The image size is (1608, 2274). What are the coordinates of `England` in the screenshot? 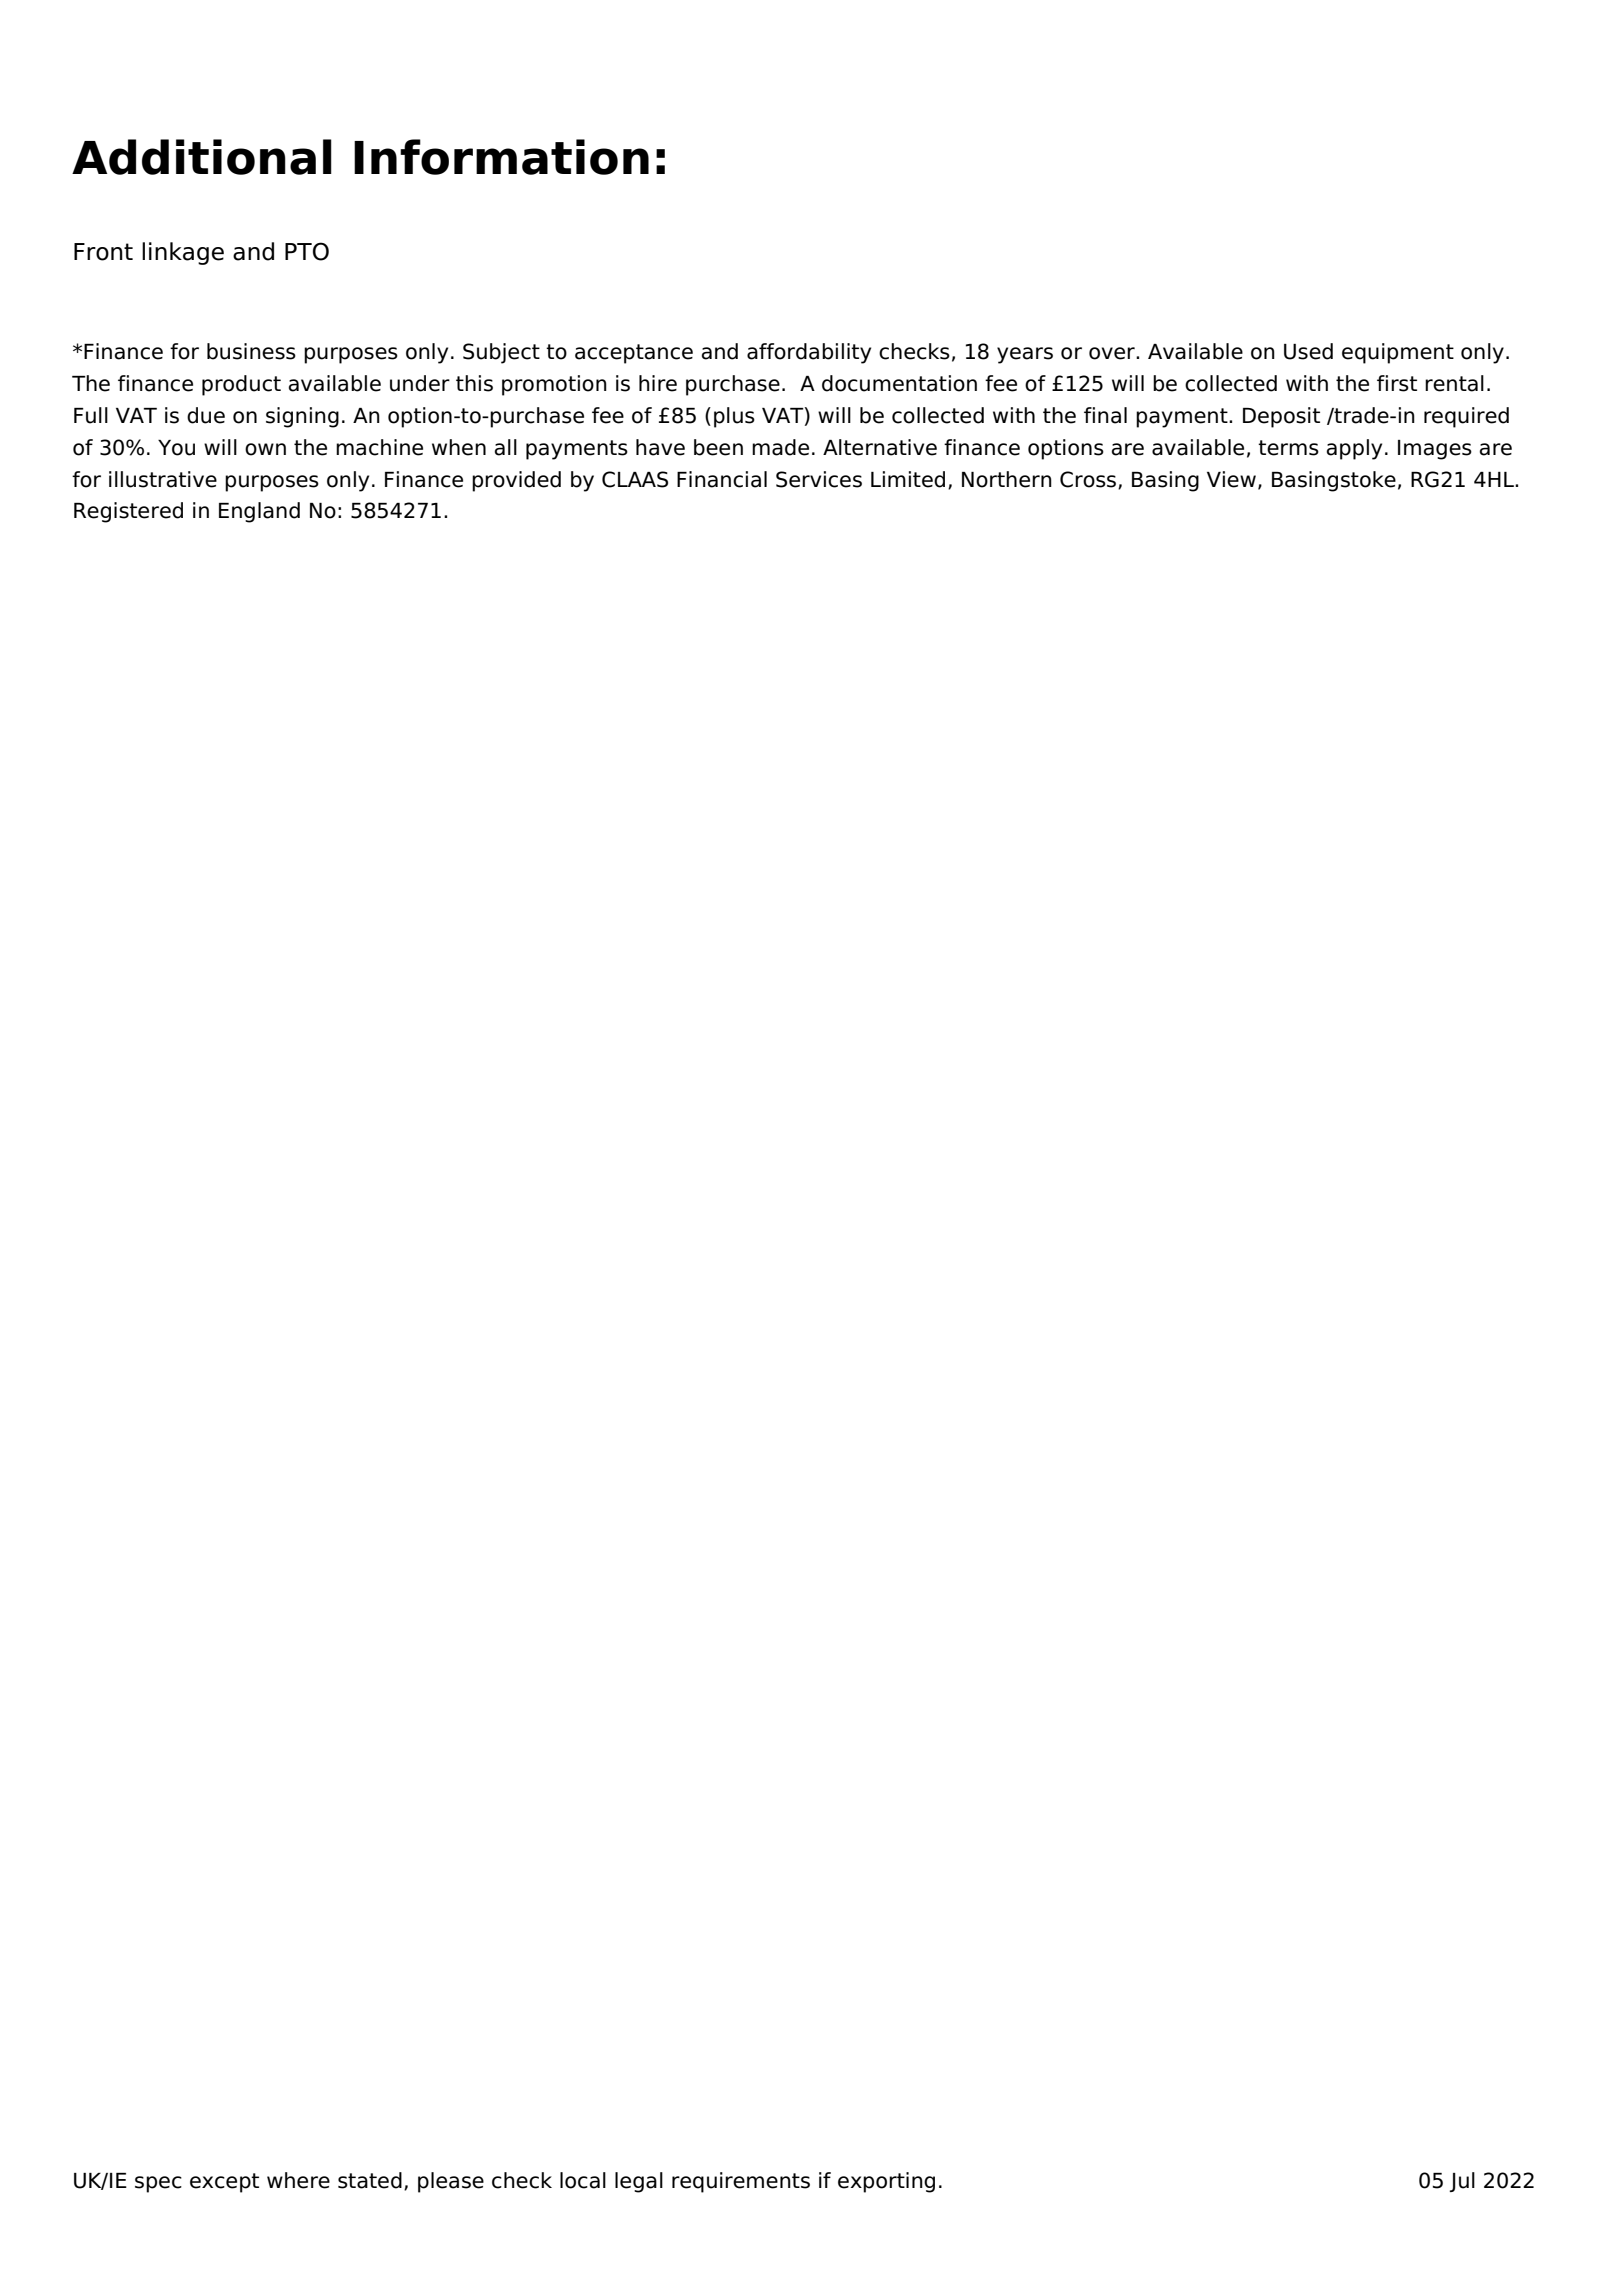 It's located at (259, 512).
